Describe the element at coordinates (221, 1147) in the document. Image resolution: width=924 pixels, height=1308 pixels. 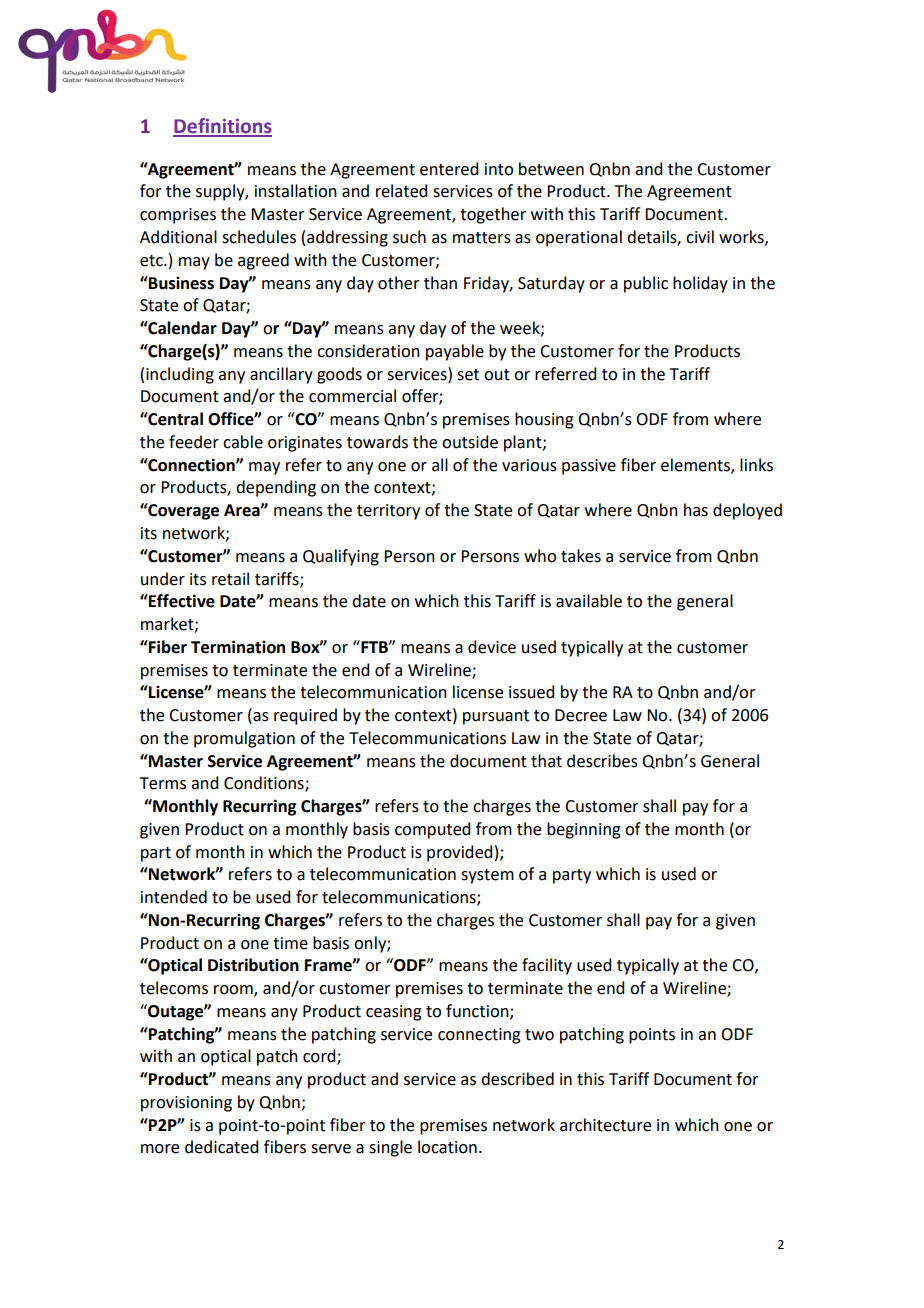
I see `dedicated` at that location.
